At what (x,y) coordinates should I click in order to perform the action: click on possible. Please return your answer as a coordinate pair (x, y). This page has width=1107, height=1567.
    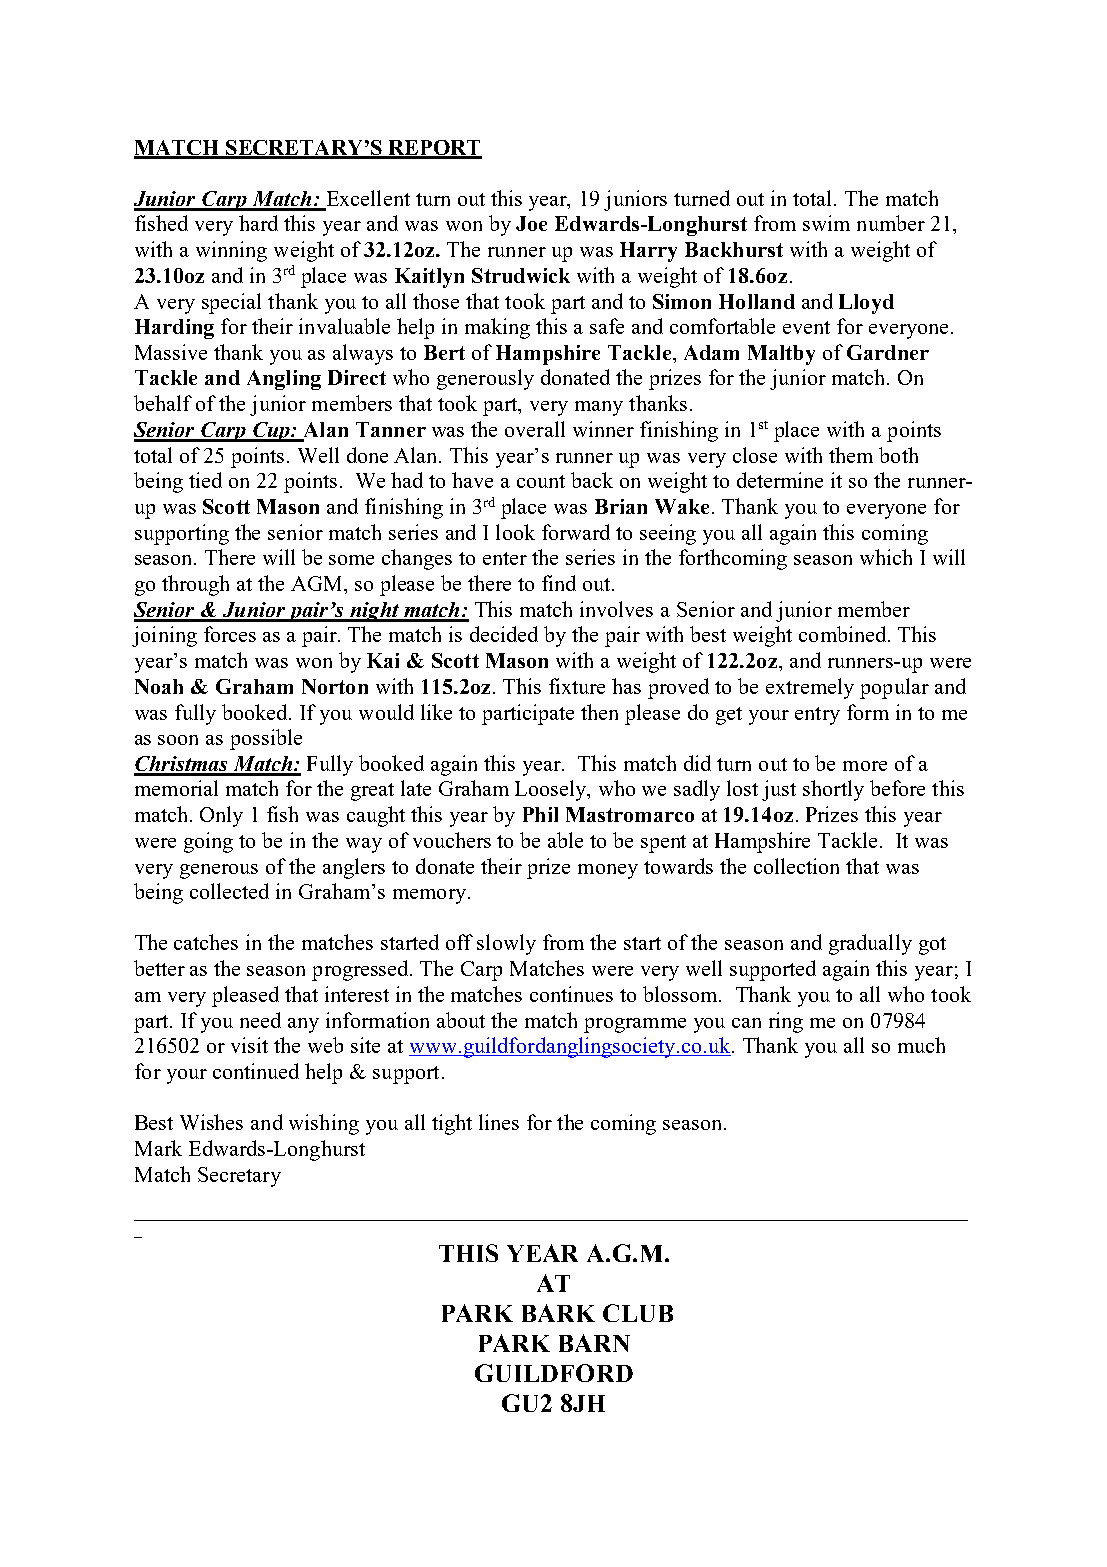
    Looking at the image, I should click on (266, 739).
